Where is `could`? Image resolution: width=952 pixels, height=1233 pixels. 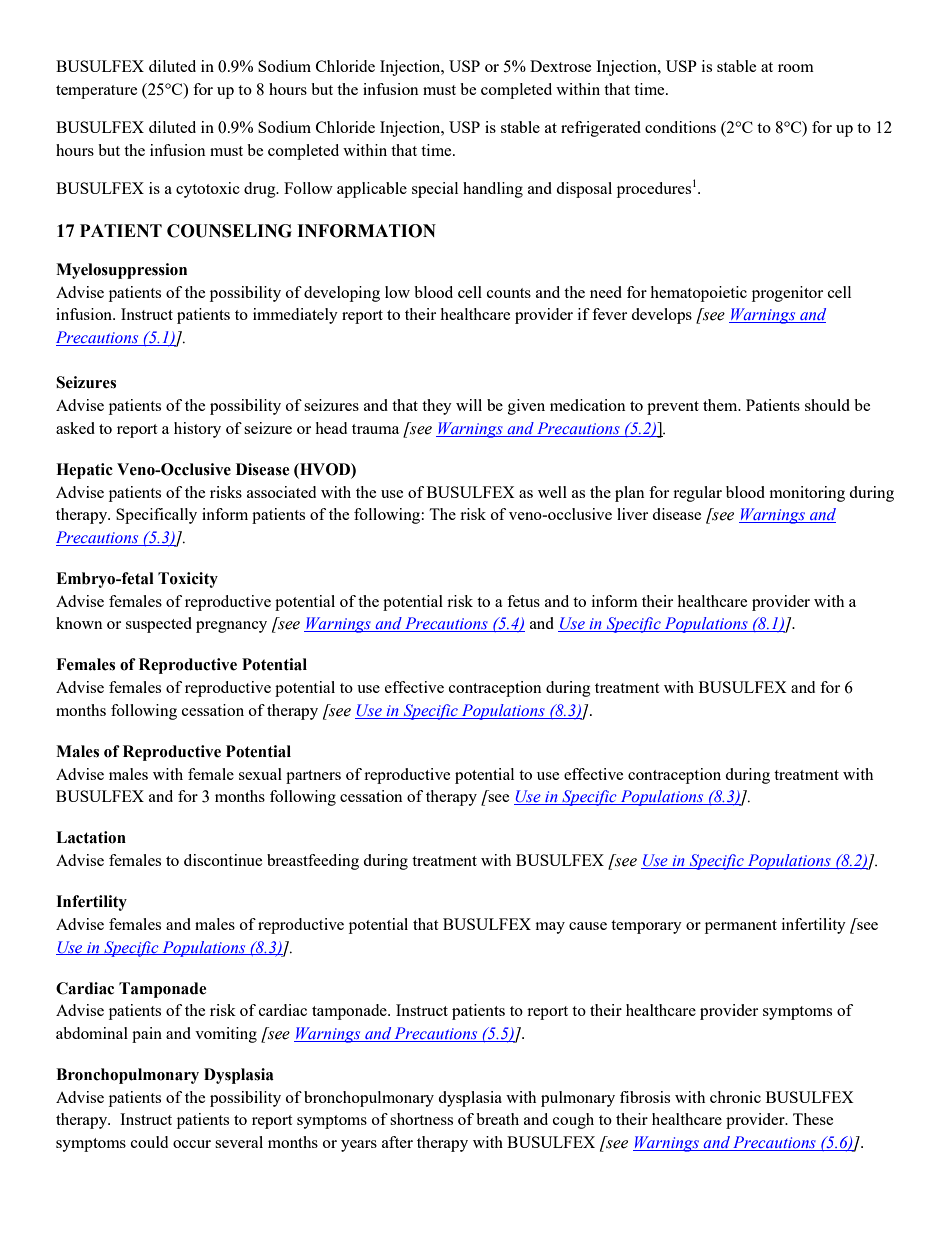
could is located at coordinates (149, 1142).
